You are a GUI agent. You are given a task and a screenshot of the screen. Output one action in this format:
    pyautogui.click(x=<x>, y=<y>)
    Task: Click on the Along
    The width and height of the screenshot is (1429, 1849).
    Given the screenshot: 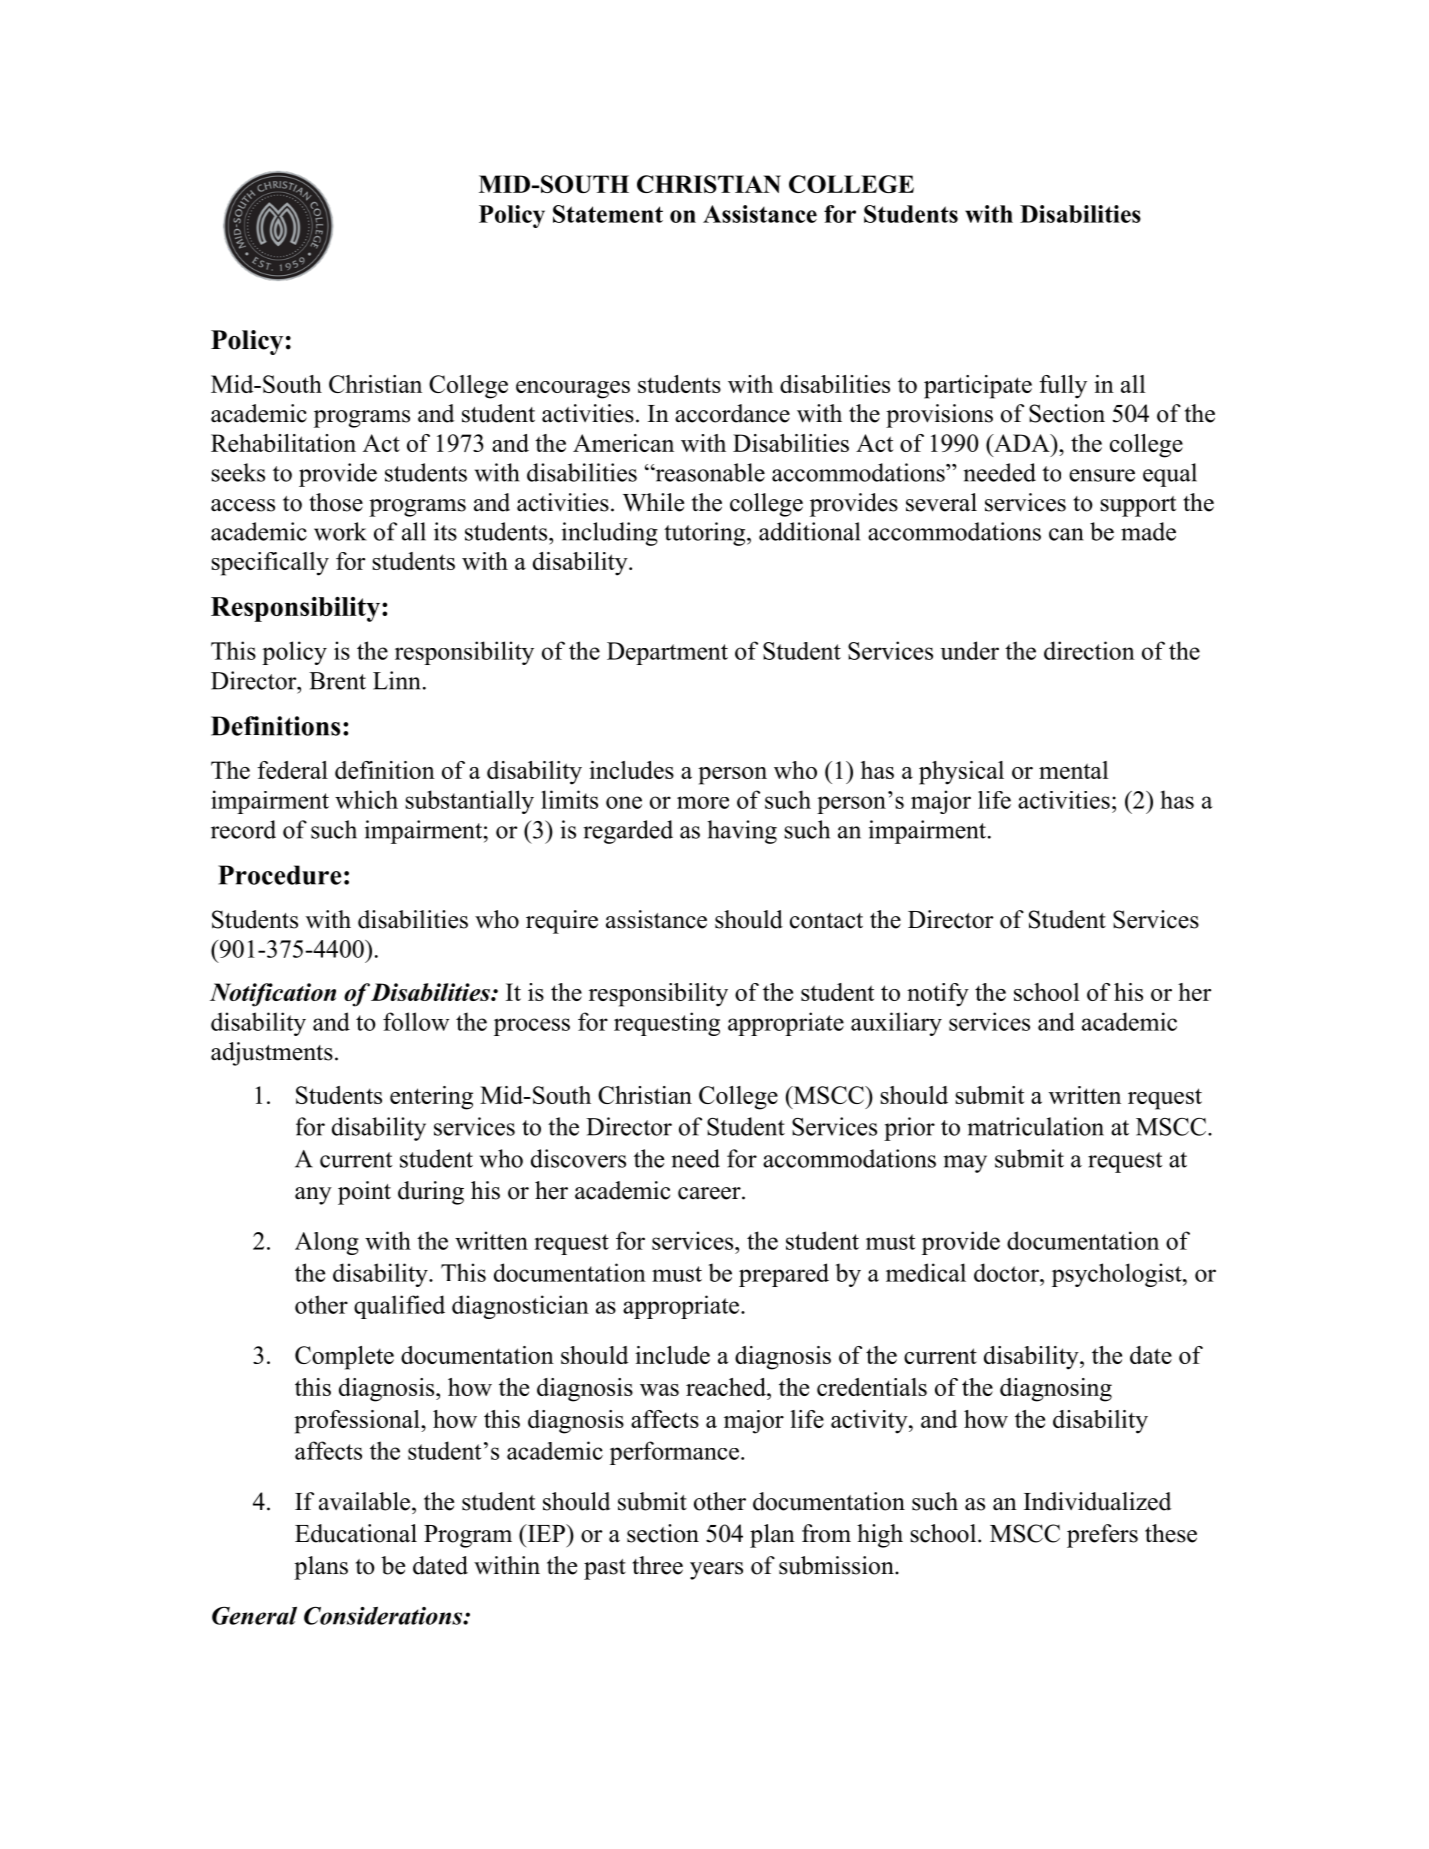 What is the action you would take?
    pyautogui.click(x=327, y=1243)
